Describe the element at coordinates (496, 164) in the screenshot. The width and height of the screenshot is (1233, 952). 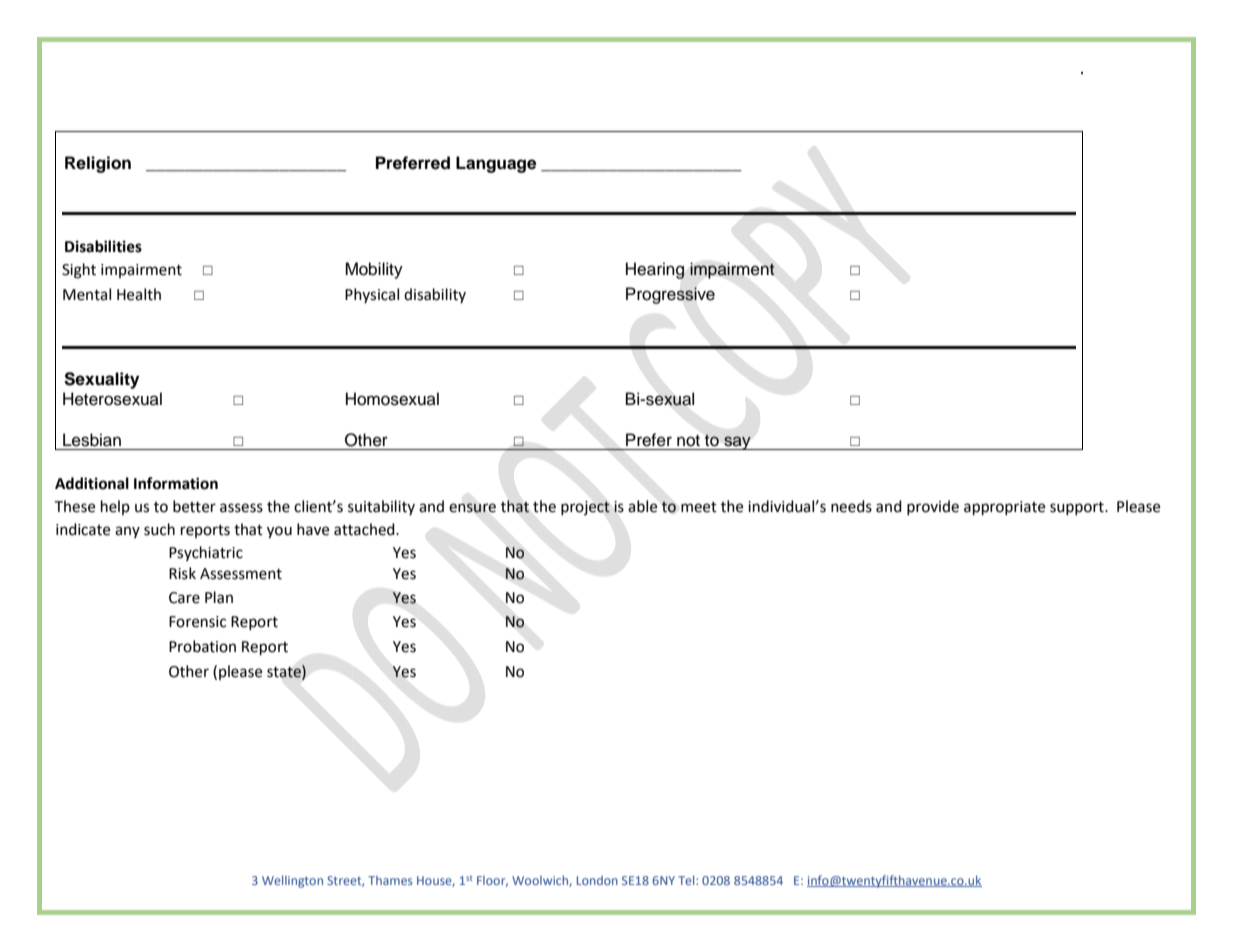
I see `Language` at that location.
